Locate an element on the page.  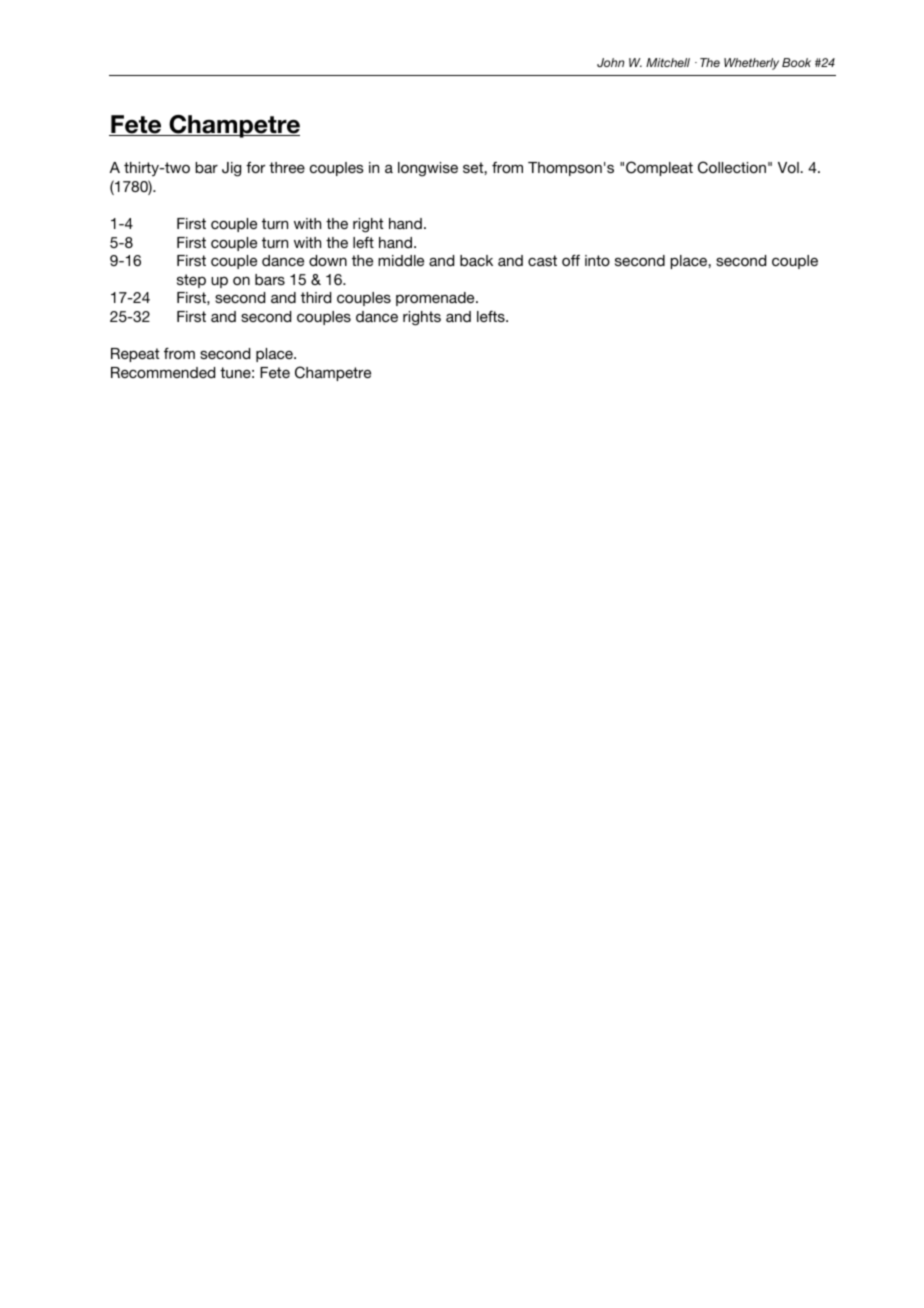
Compleat is located at coordinates (659, 168).
